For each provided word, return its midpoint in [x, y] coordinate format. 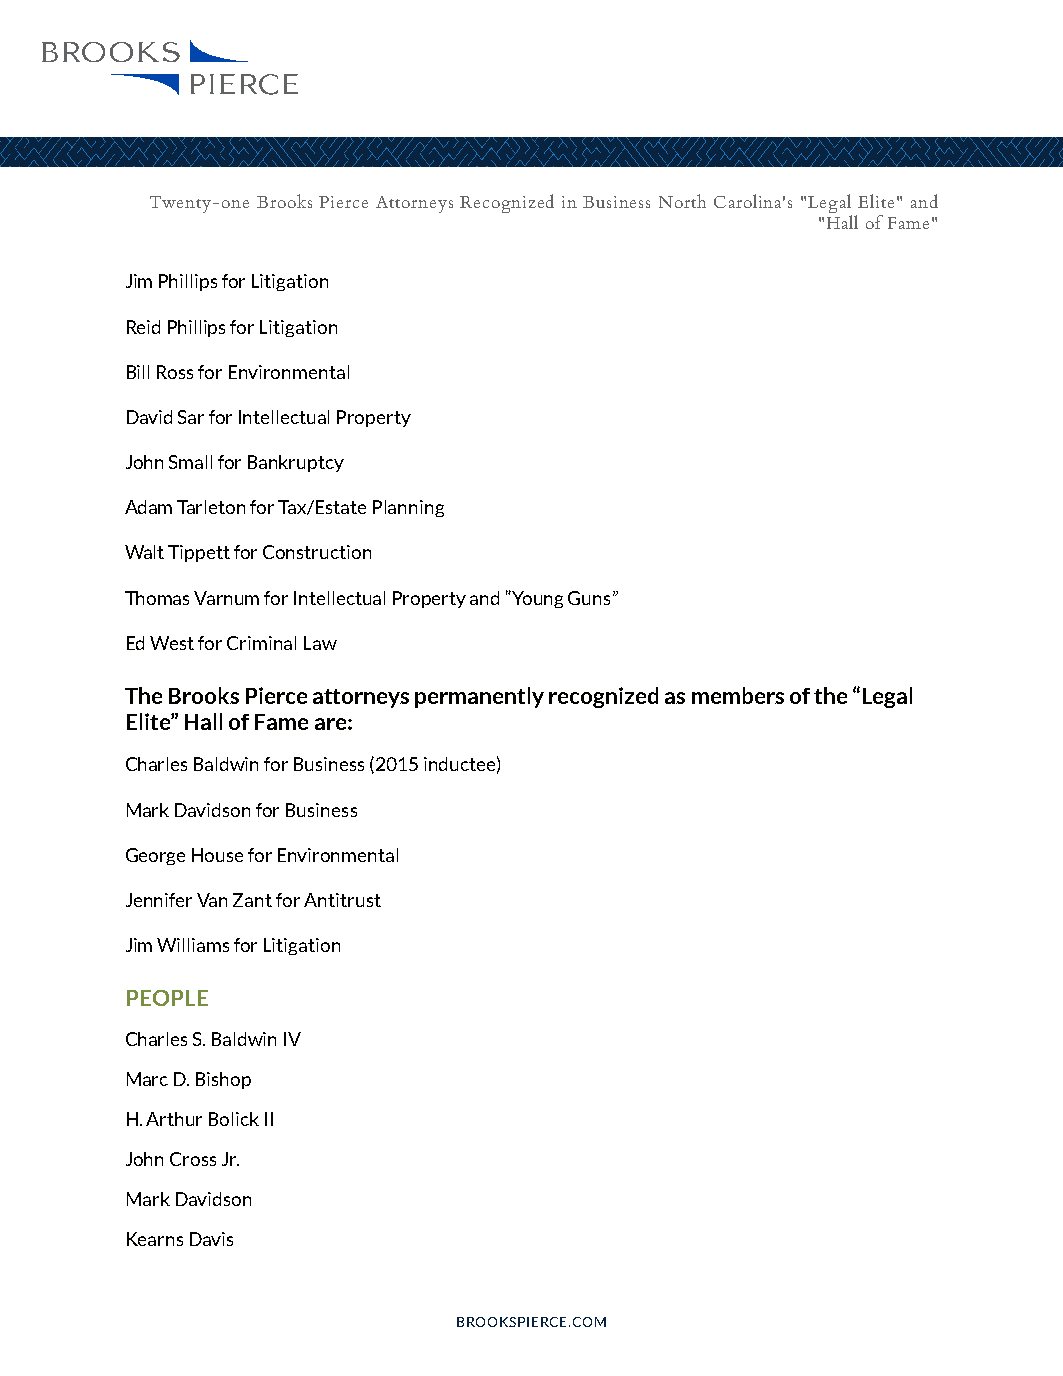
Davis [211, 1239]
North [682, 201]
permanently [479, 697]
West [172, 643]
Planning [408, 508]
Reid [143, 327]
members [738, 695]
